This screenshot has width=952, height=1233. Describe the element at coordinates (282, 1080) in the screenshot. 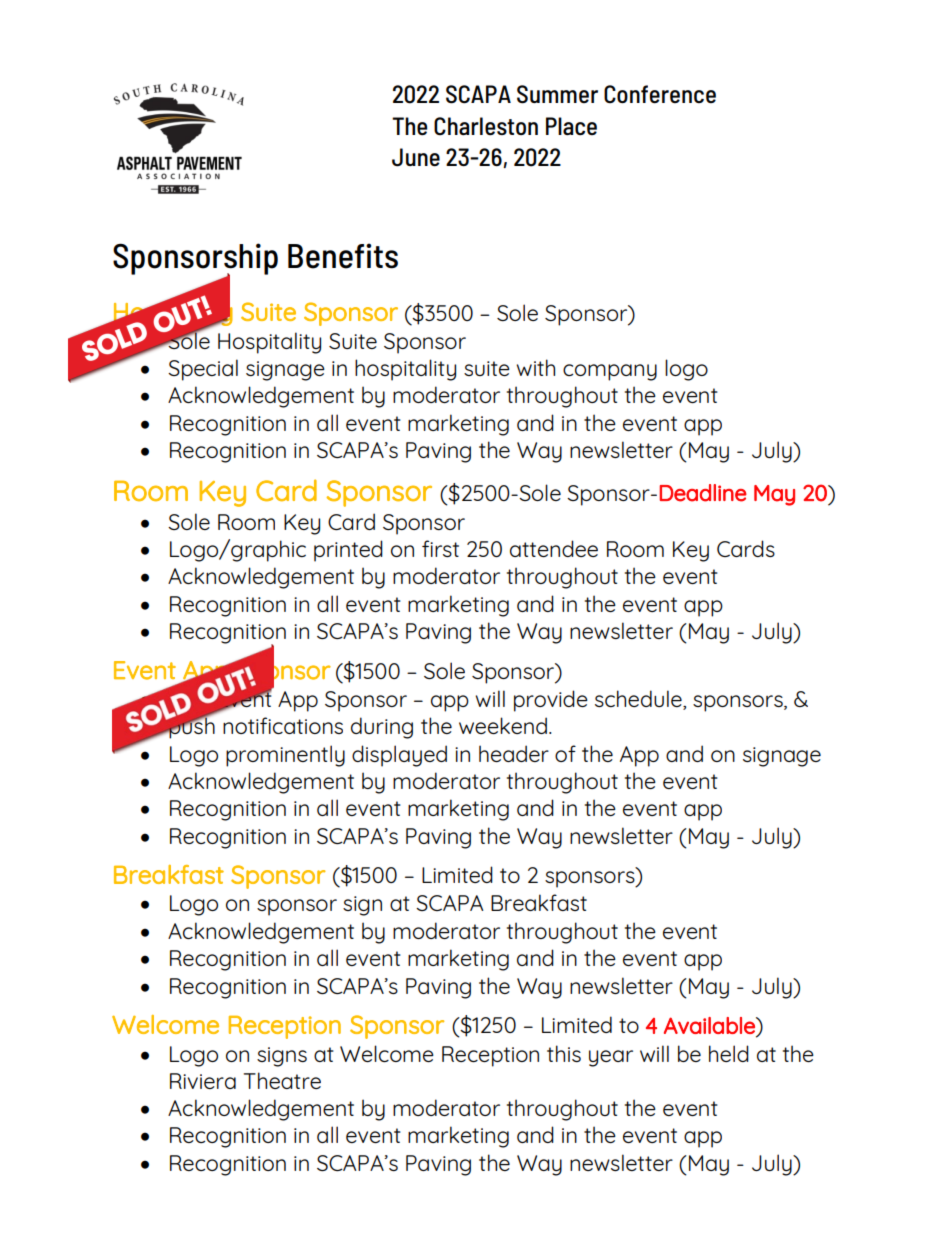

I see `Theatre` at that location.
